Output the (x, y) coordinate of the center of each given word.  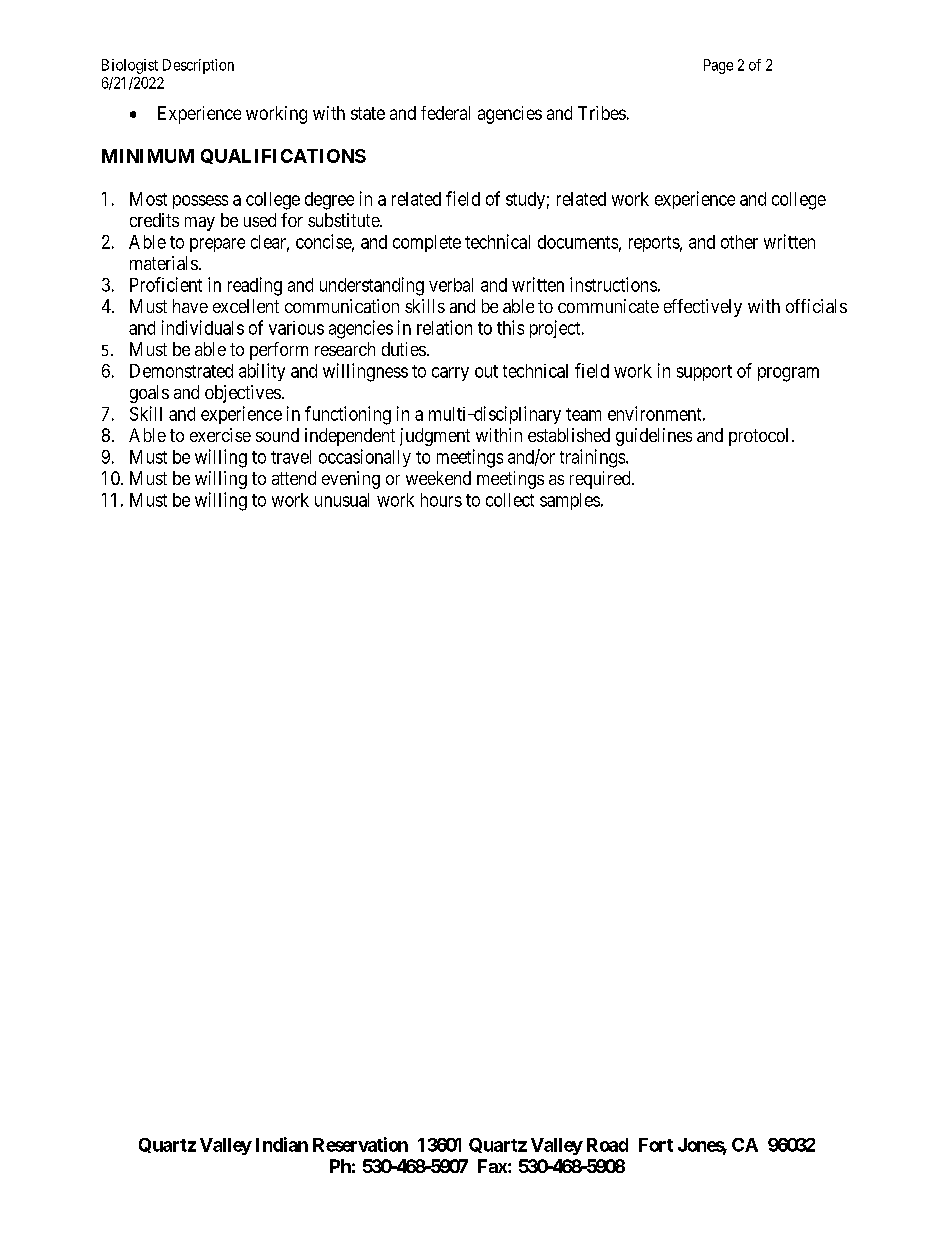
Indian (282, 1144)
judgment (435, 437)
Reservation (360, 1144)
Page (718, 66)
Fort (656, 1145)
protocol (758, 437)
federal (445, 113)
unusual (342, 500)
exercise (220, 435)
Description (198, 66)
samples (570, 501)
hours (441, 500)
